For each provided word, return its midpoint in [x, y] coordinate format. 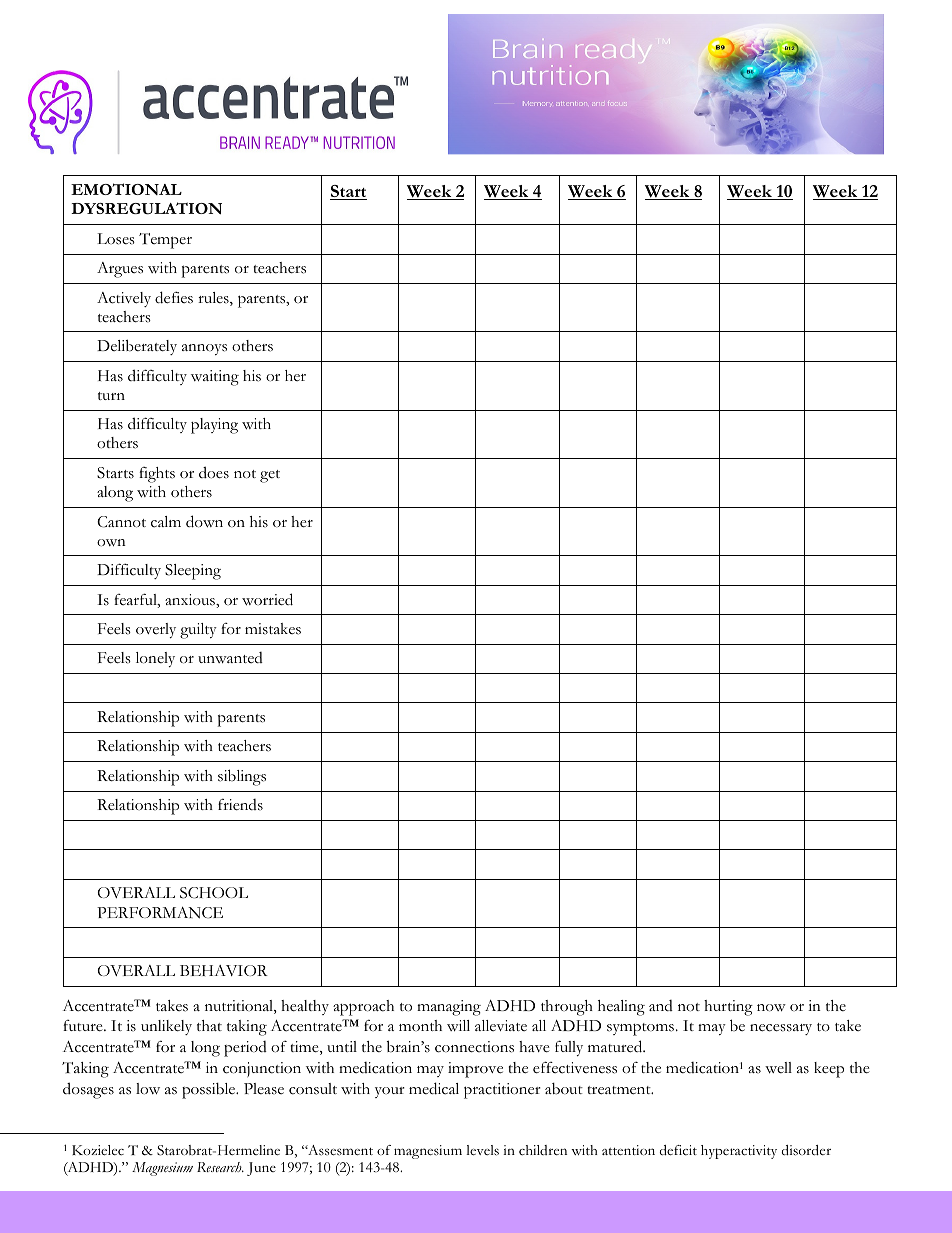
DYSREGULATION [146, 208]
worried [267, 599]
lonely [155, 659]
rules [214, 299]
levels [482, 1150]
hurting [728, 1008]
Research [220, 1167]
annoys [204, 349]
